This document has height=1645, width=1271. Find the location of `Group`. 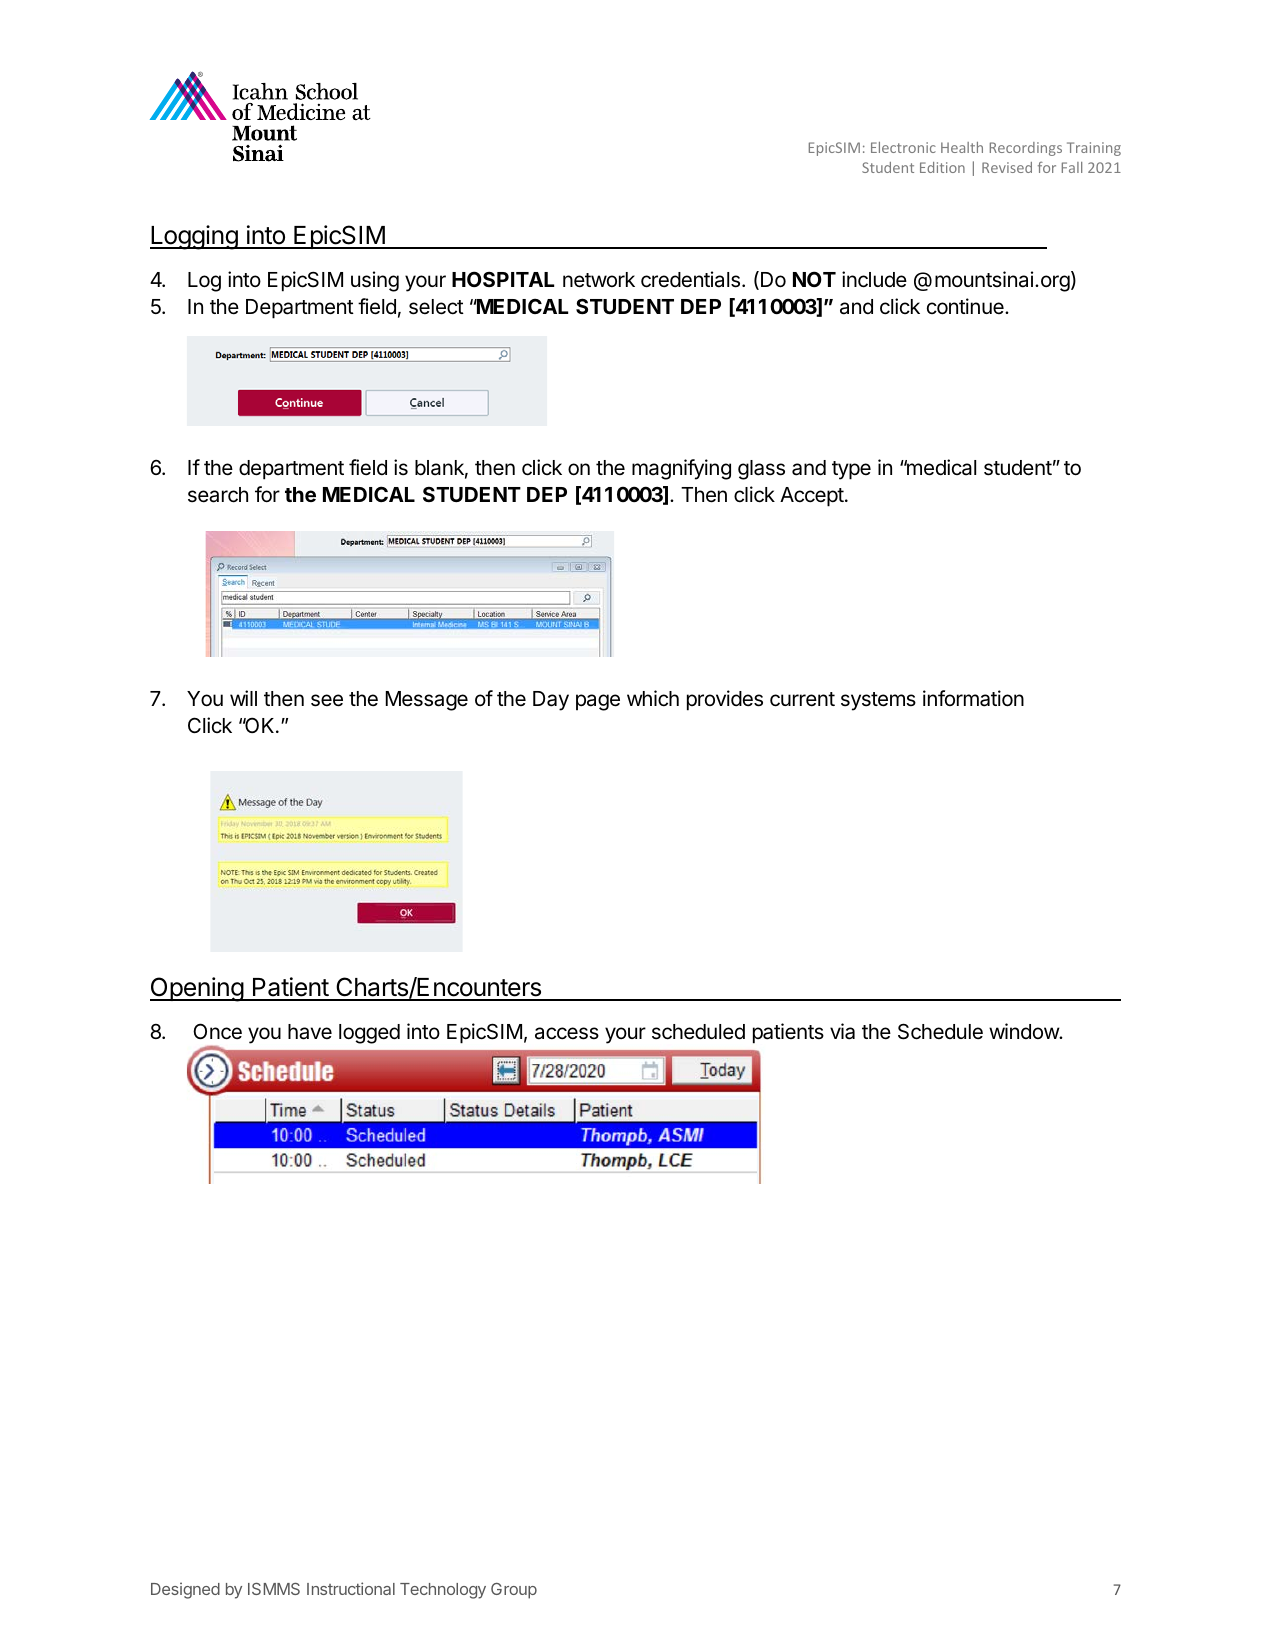

Group is located at coordinates (514, 1591).
